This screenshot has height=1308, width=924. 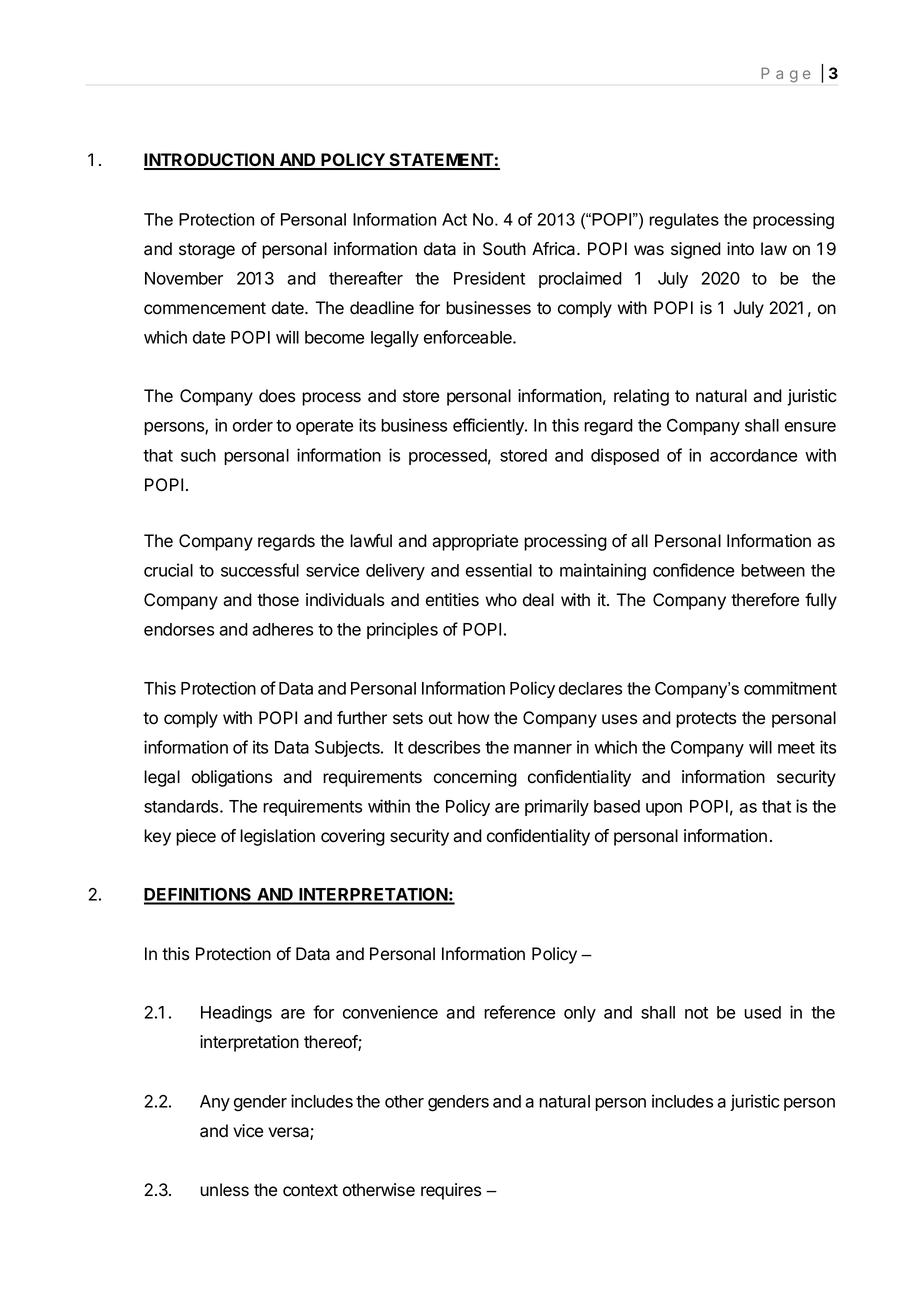 What do you see at coordinates (282, 629) in the screenshot?
I see `adheres` at bounding box center [282, 629].
